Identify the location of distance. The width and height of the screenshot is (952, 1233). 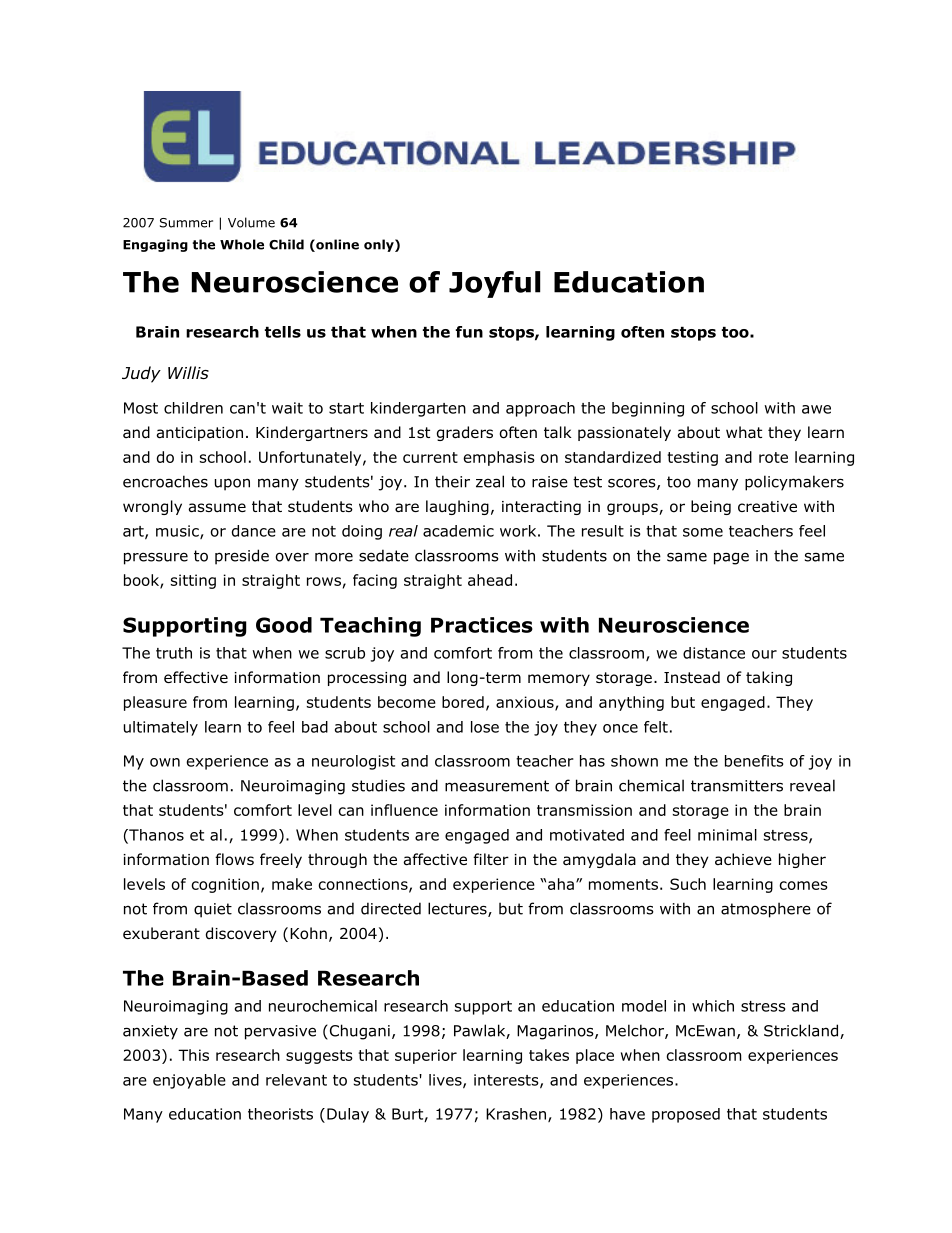
(714, 653).
